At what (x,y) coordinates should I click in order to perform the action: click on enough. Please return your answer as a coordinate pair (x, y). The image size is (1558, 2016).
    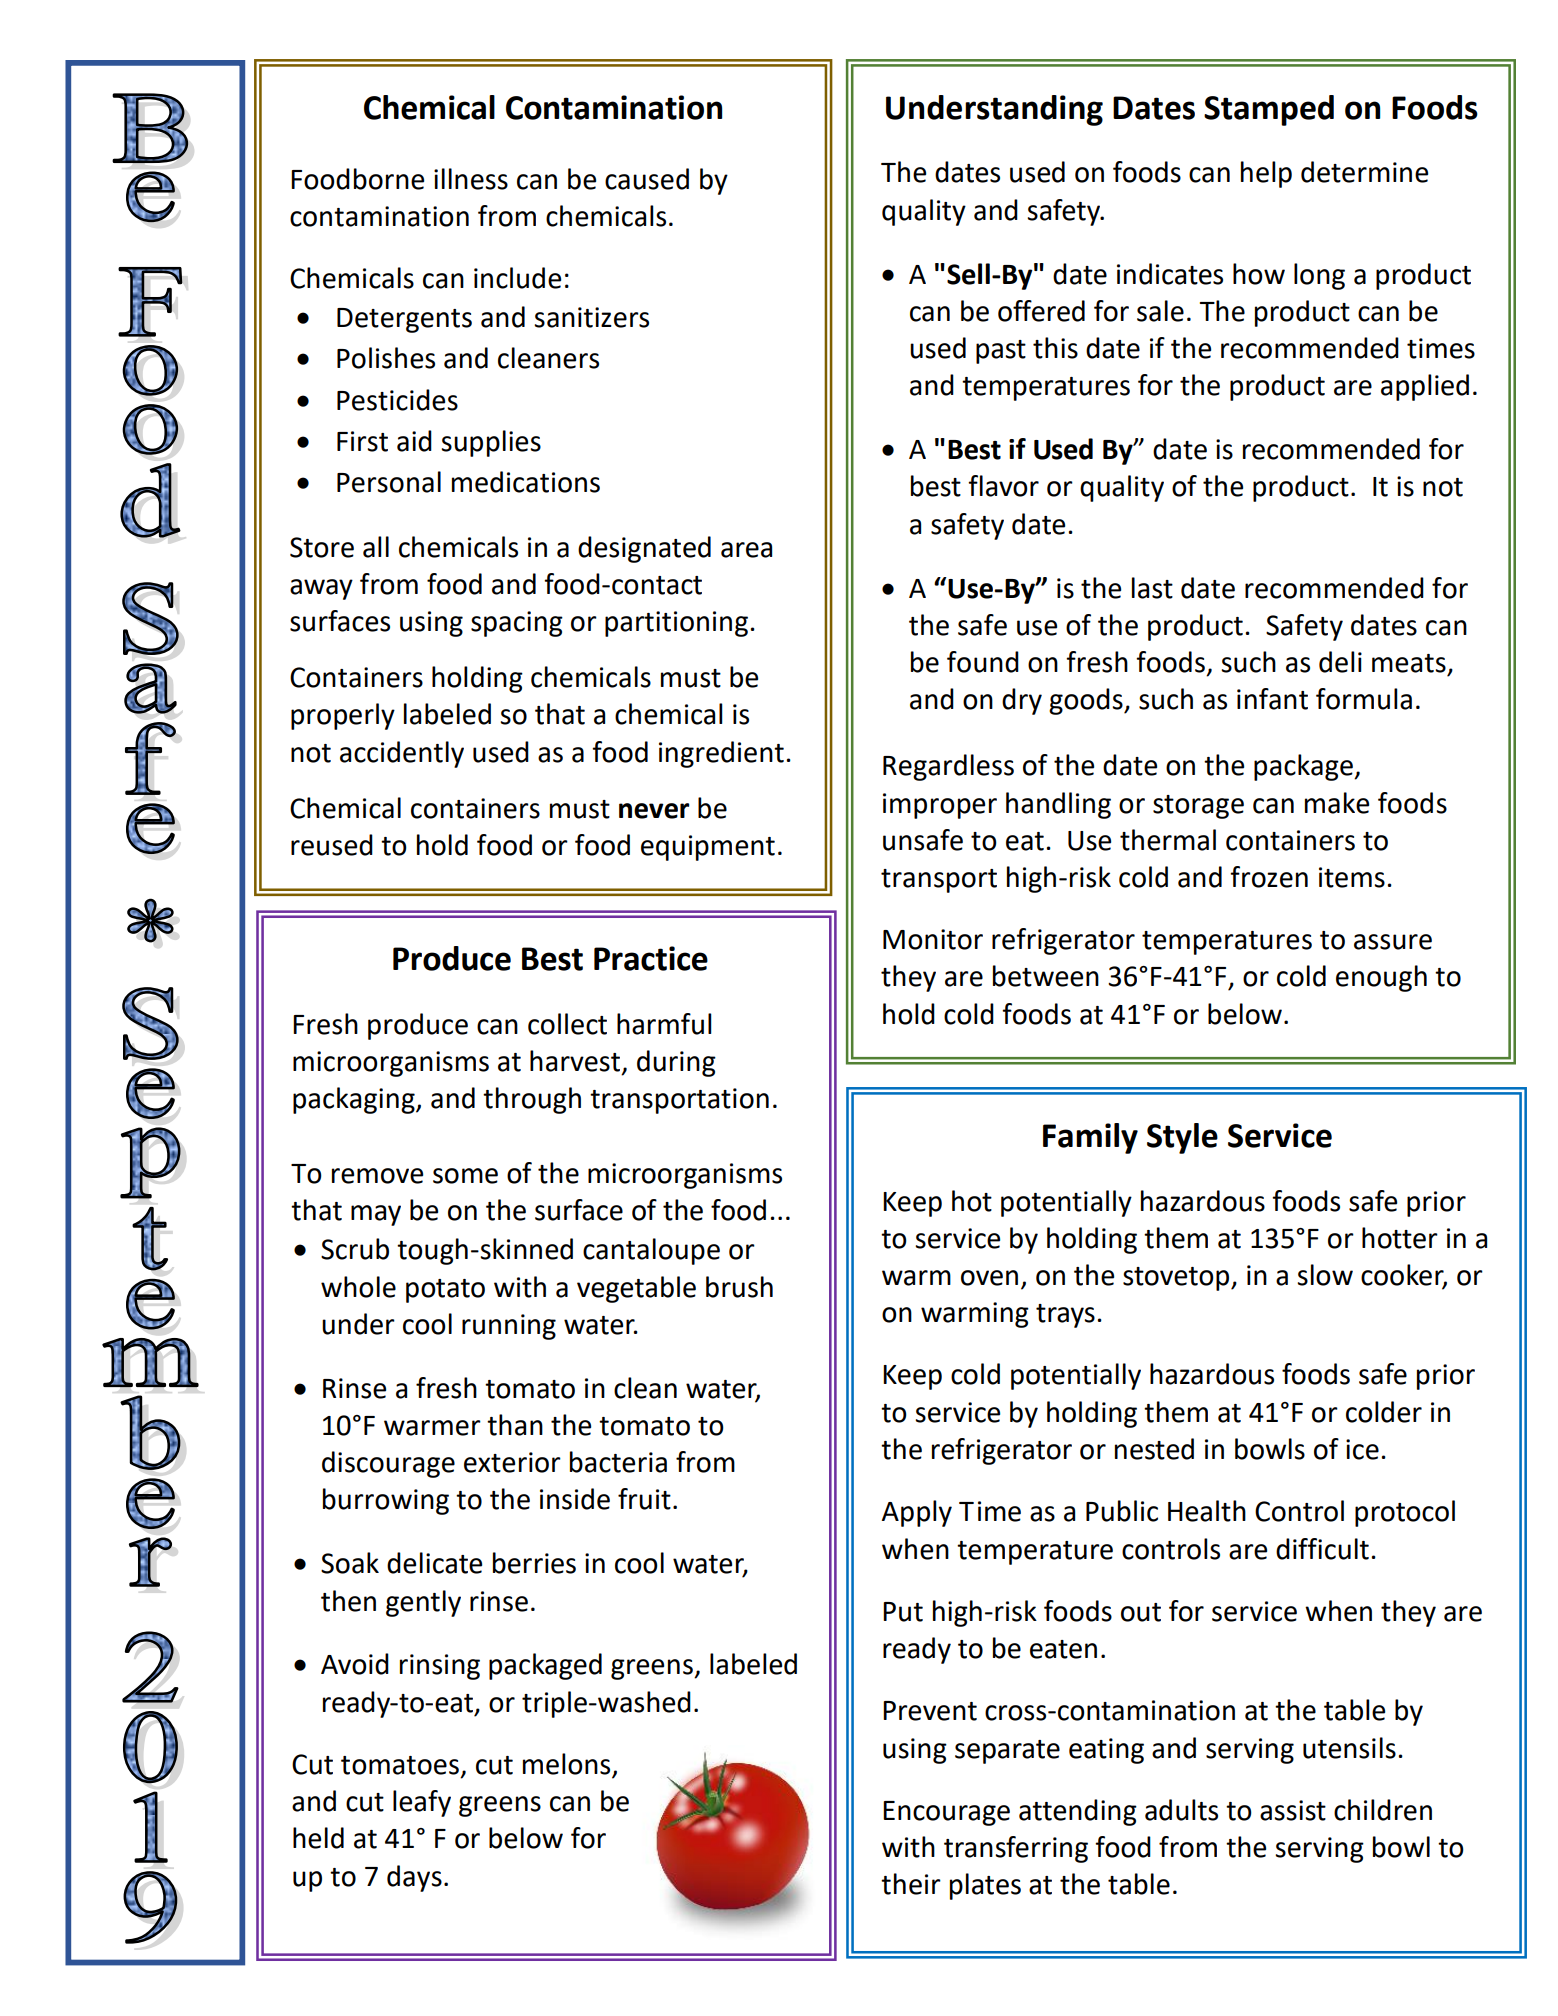
    Looking at the image, I should click on (1381, 978).
